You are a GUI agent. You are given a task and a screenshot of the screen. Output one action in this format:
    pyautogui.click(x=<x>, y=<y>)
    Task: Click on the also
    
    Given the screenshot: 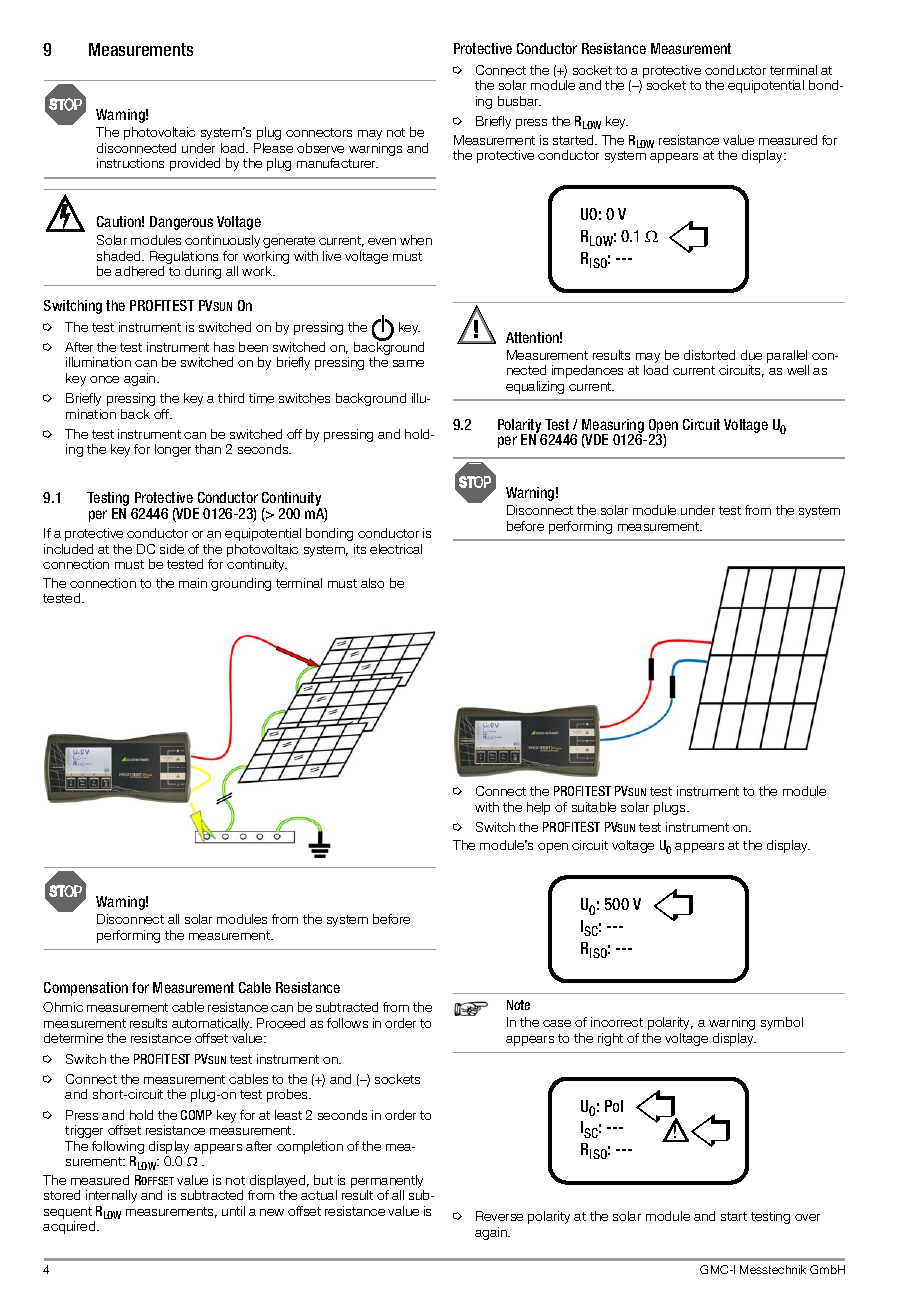 What is the action you would take?
    pyautogui.click(x=372, y=583)
